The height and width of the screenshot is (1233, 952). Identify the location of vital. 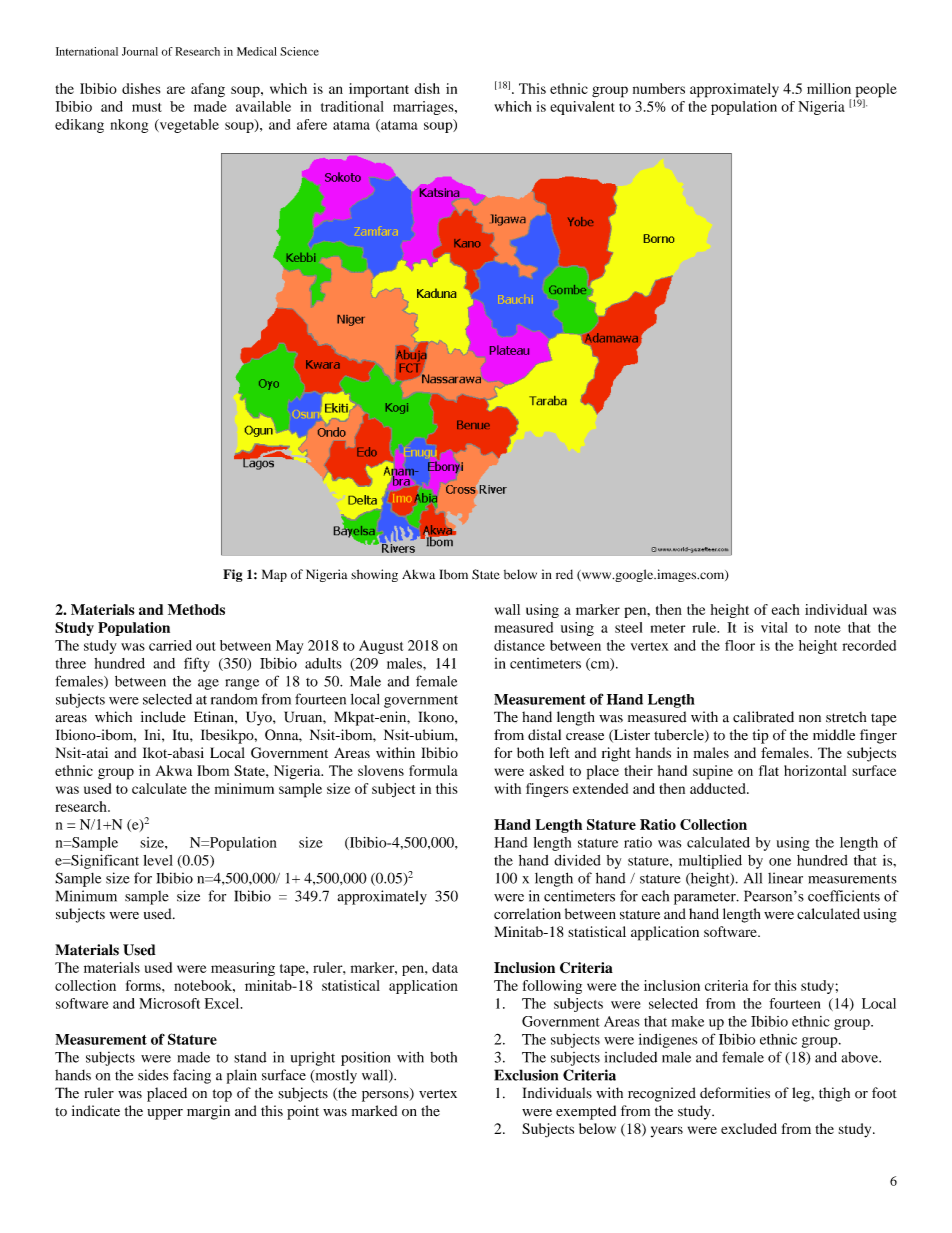
(774, 627).
